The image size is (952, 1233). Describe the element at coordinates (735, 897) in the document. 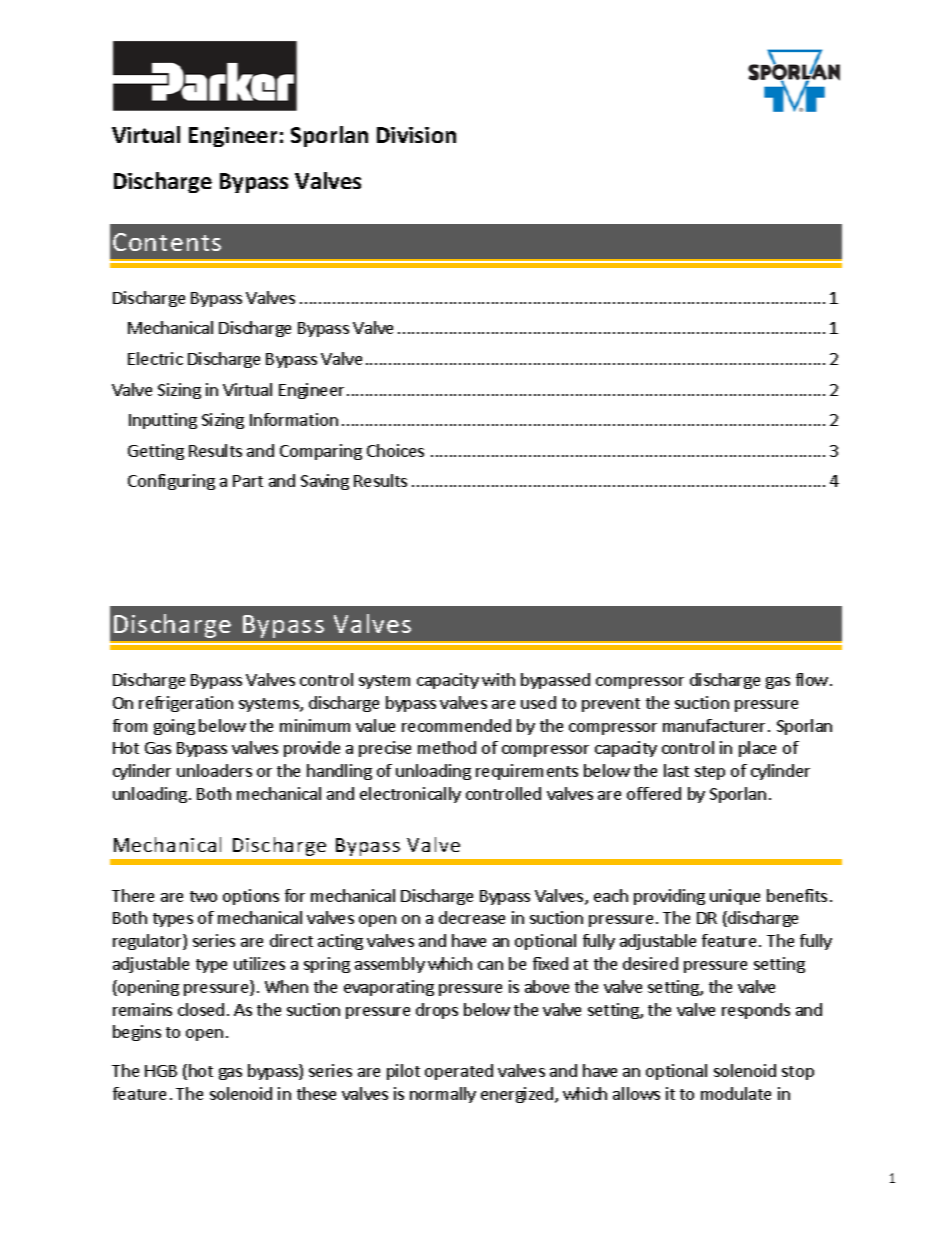

I see `unique` at that location.
